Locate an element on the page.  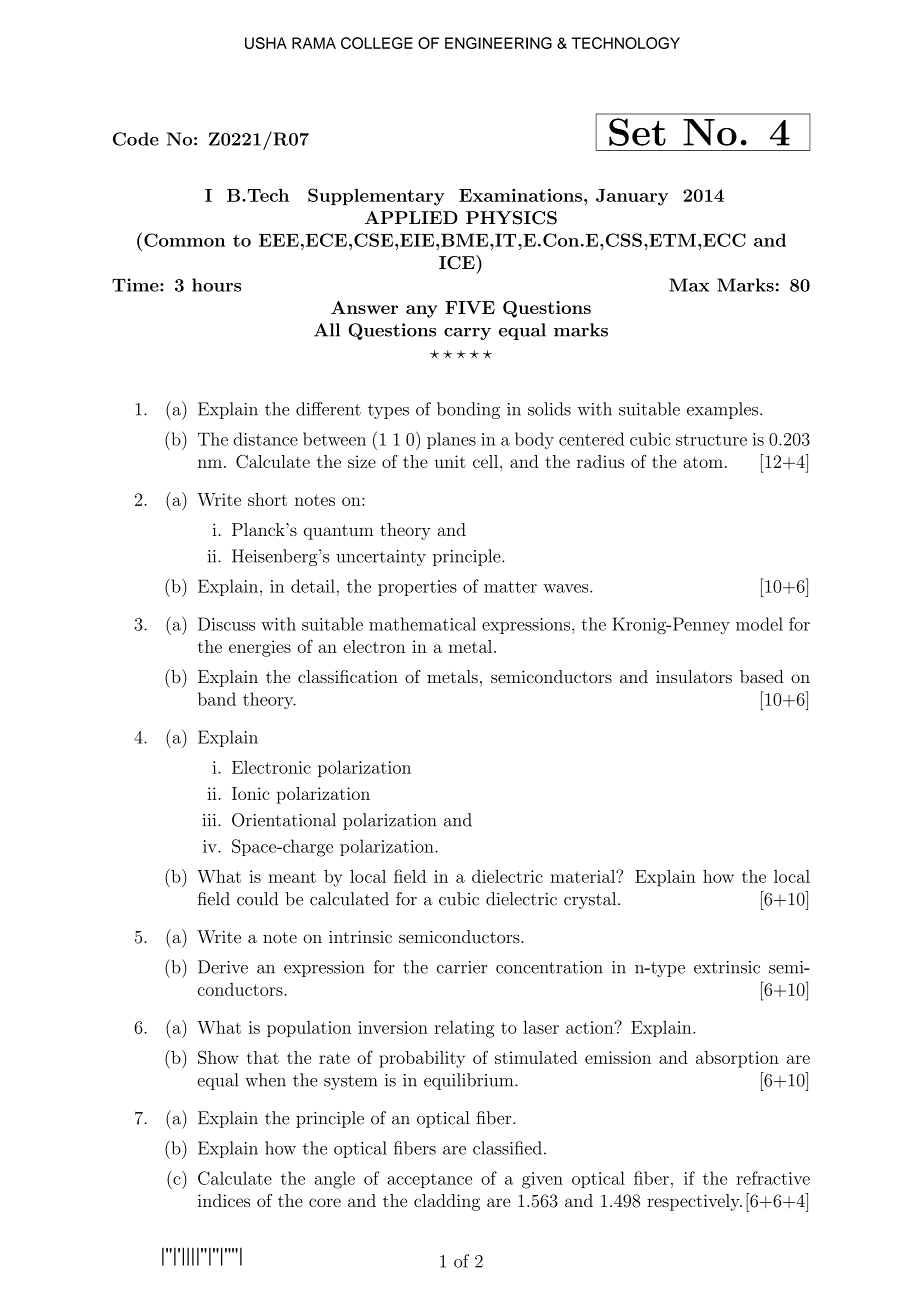
Orientational is located at coordinates (284, 820).
